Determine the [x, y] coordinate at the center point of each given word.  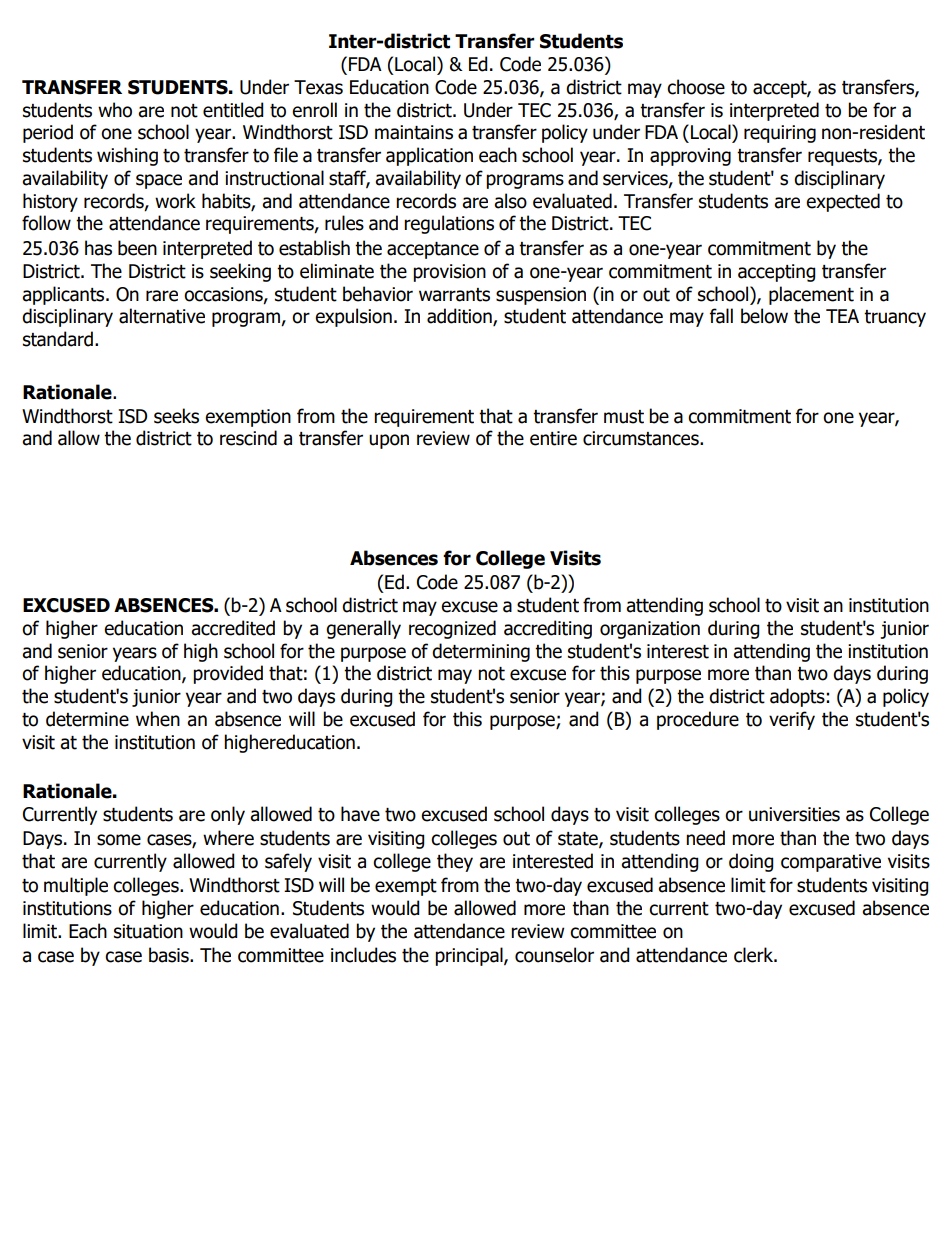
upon [389, 441]
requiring [780, 134]
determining [481, 652]
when [158, 719]
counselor [554, 955]
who [115, 110]
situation [148, 931]
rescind [248, 438]
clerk [755, 955]
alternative [162, 316]
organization [650, 630]
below [764, 316]
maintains [414, 132]
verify [792, 720]
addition [460, 317]
